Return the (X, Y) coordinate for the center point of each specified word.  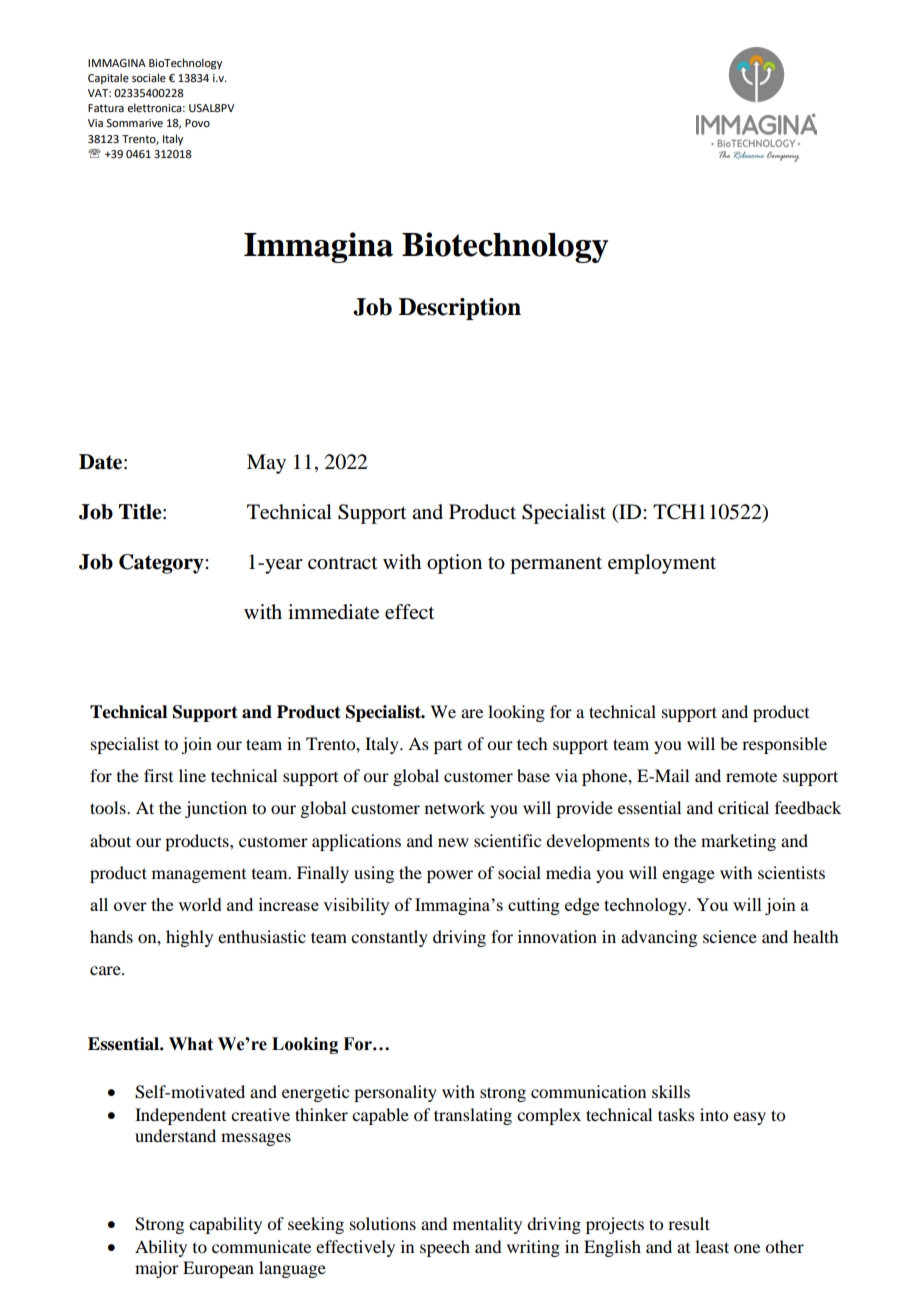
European (218, 1269)
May (266, 464)
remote (751, 777)
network (455, 807)
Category (162, 564)
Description (460, 309)
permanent (556, 565)
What (191, 1044)
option (454, 564)
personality (395, 1093)
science (730, 936)
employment (662, 564)
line (192, 775)
